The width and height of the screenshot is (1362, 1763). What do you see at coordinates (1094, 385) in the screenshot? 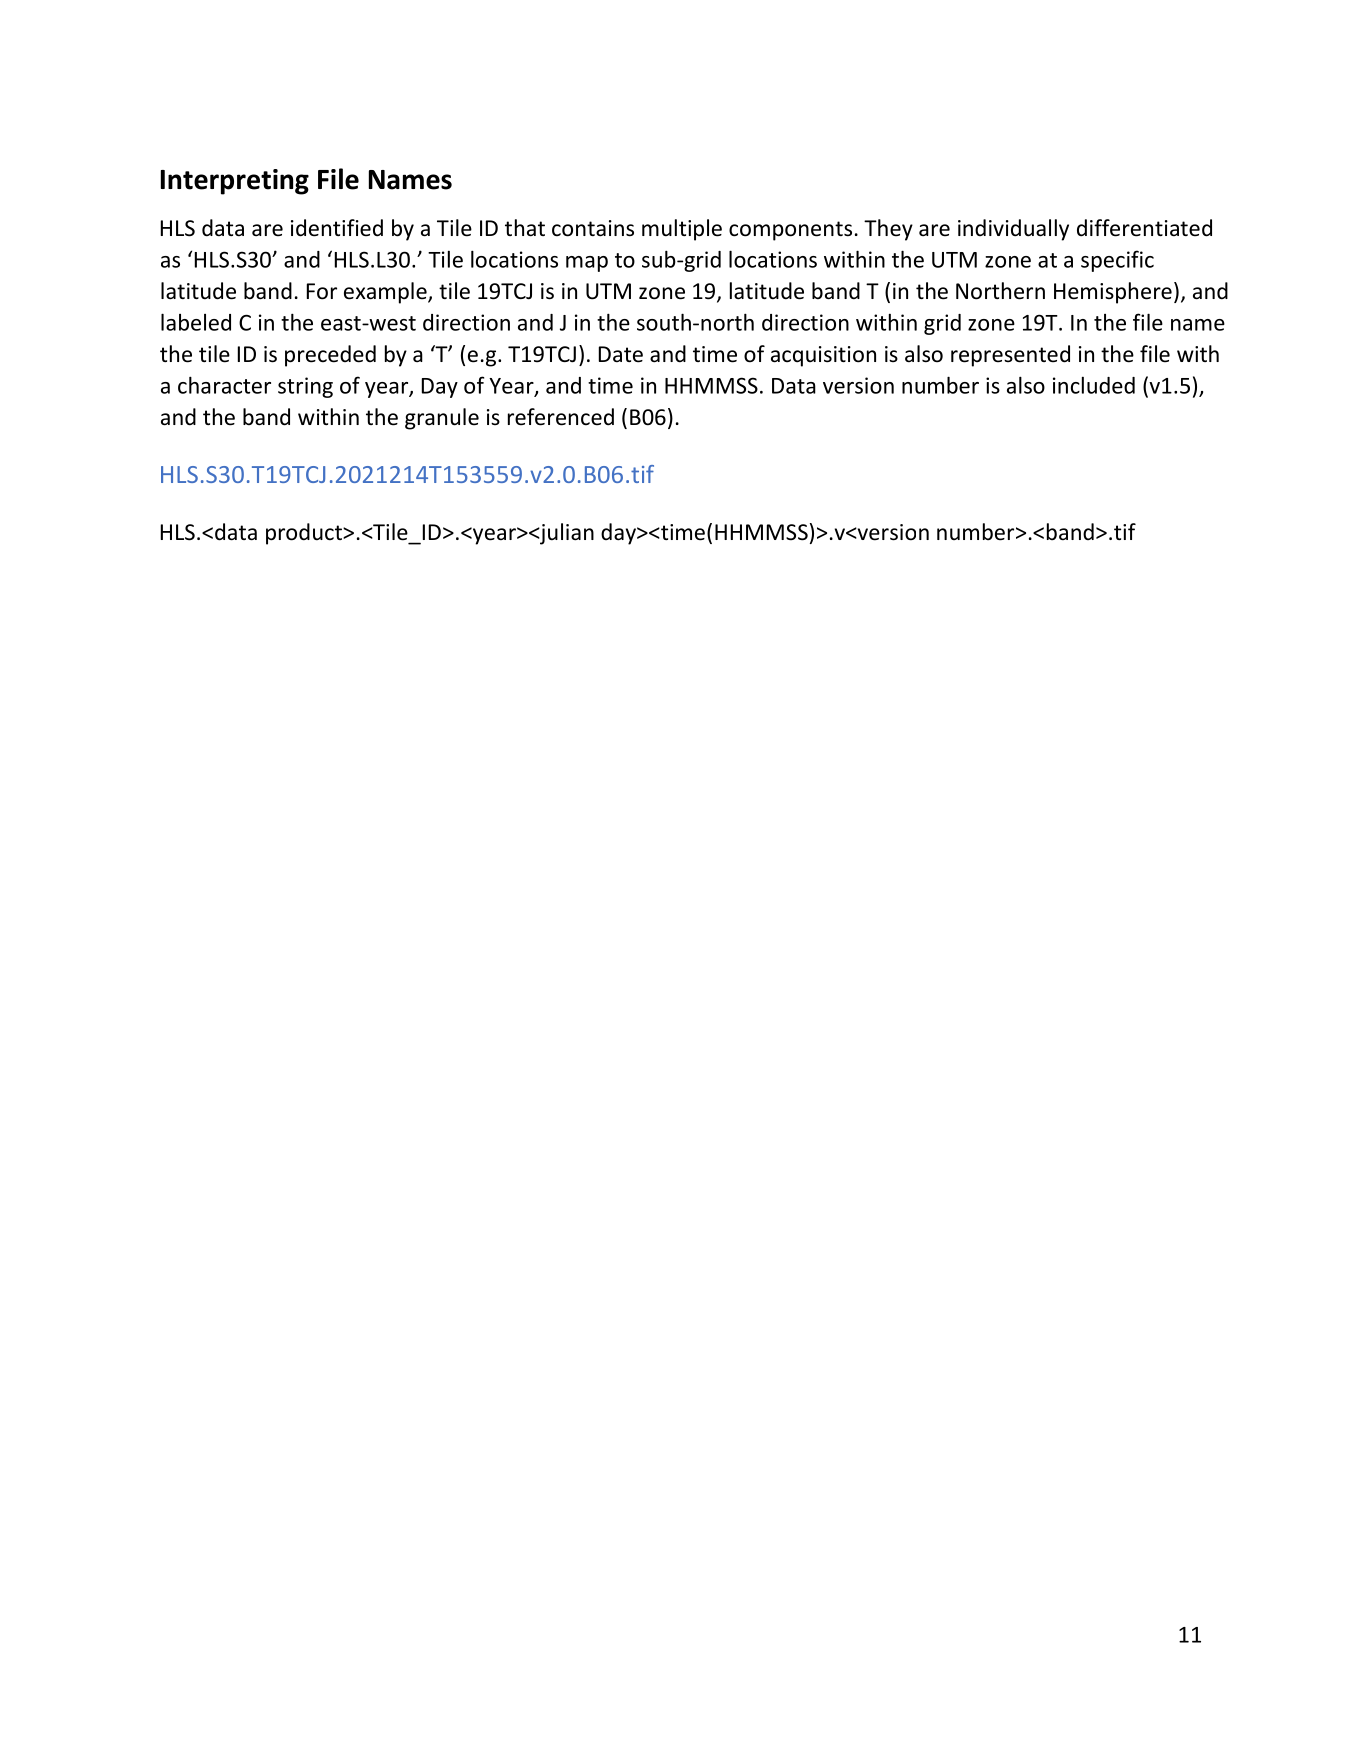
I see `included` at bounding box center [1094, 385].
